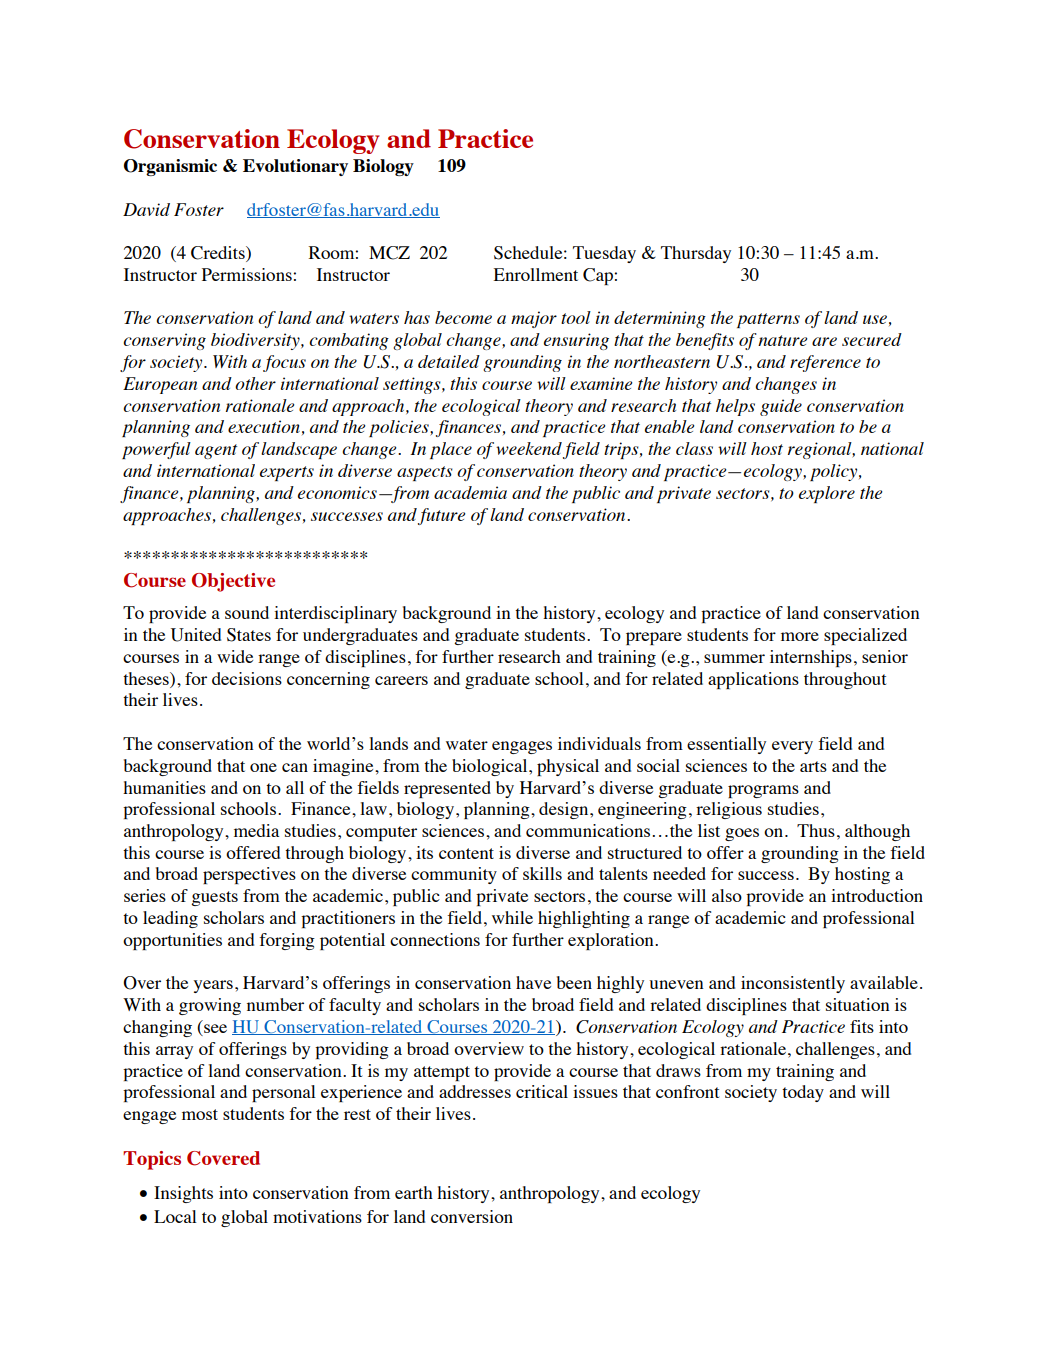 Image resolution: width=1049 pixels, height=1357 pixels. Describe the element at coordinates (183, 1194) in the document. I see `Insights` at that location.
